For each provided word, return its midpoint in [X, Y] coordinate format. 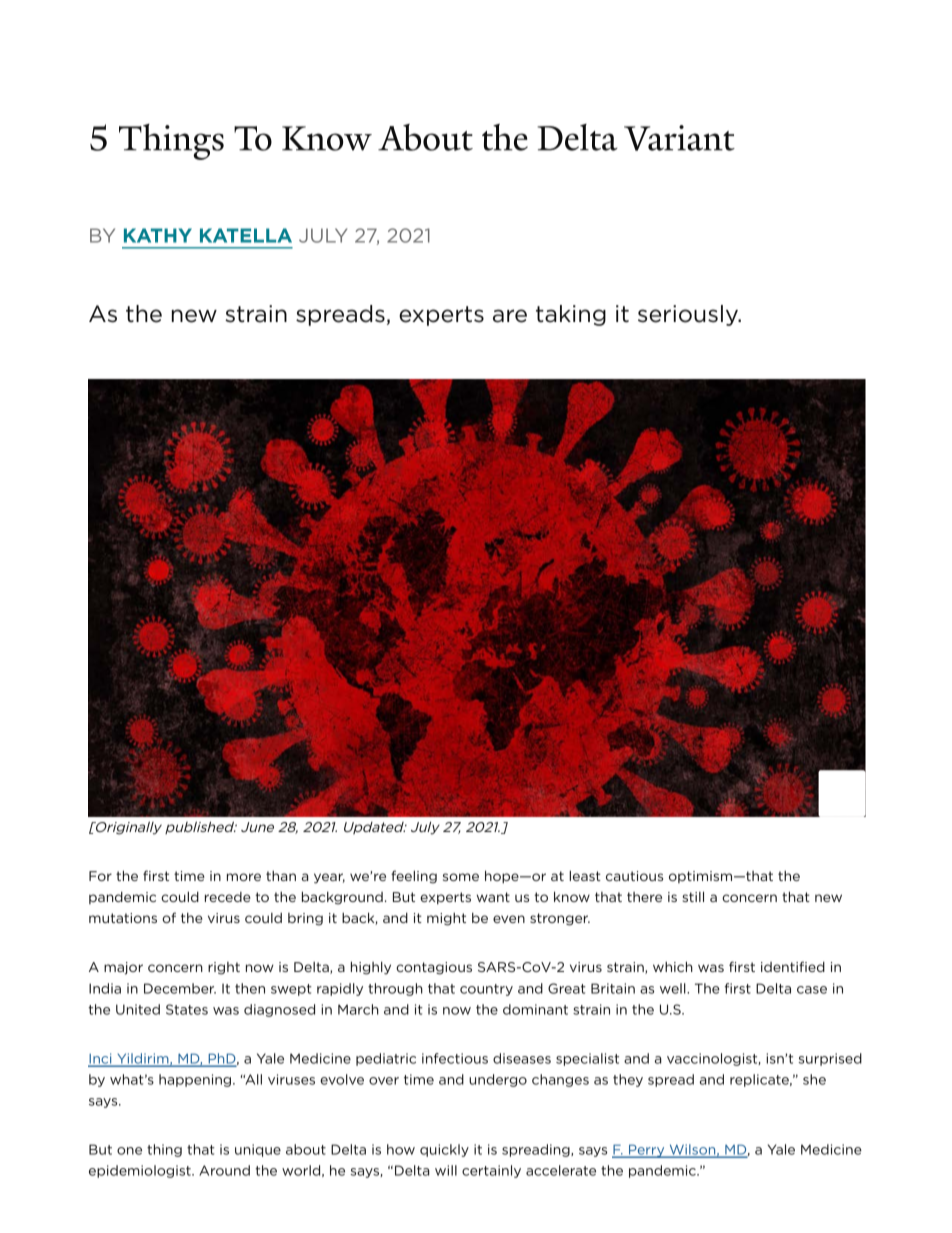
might [446, 919]
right [224, 968]
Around [224, 1170]
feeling [414, 877]
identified [793, 966]
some [461, 877]
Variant [679, 138]
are [510, 316]
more [244, 877]
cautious [634, 876]
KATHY [158, 235]
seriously [689, 315]
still [693, 896]
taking [571, 315]
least [585, 875]
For [100, 876]
